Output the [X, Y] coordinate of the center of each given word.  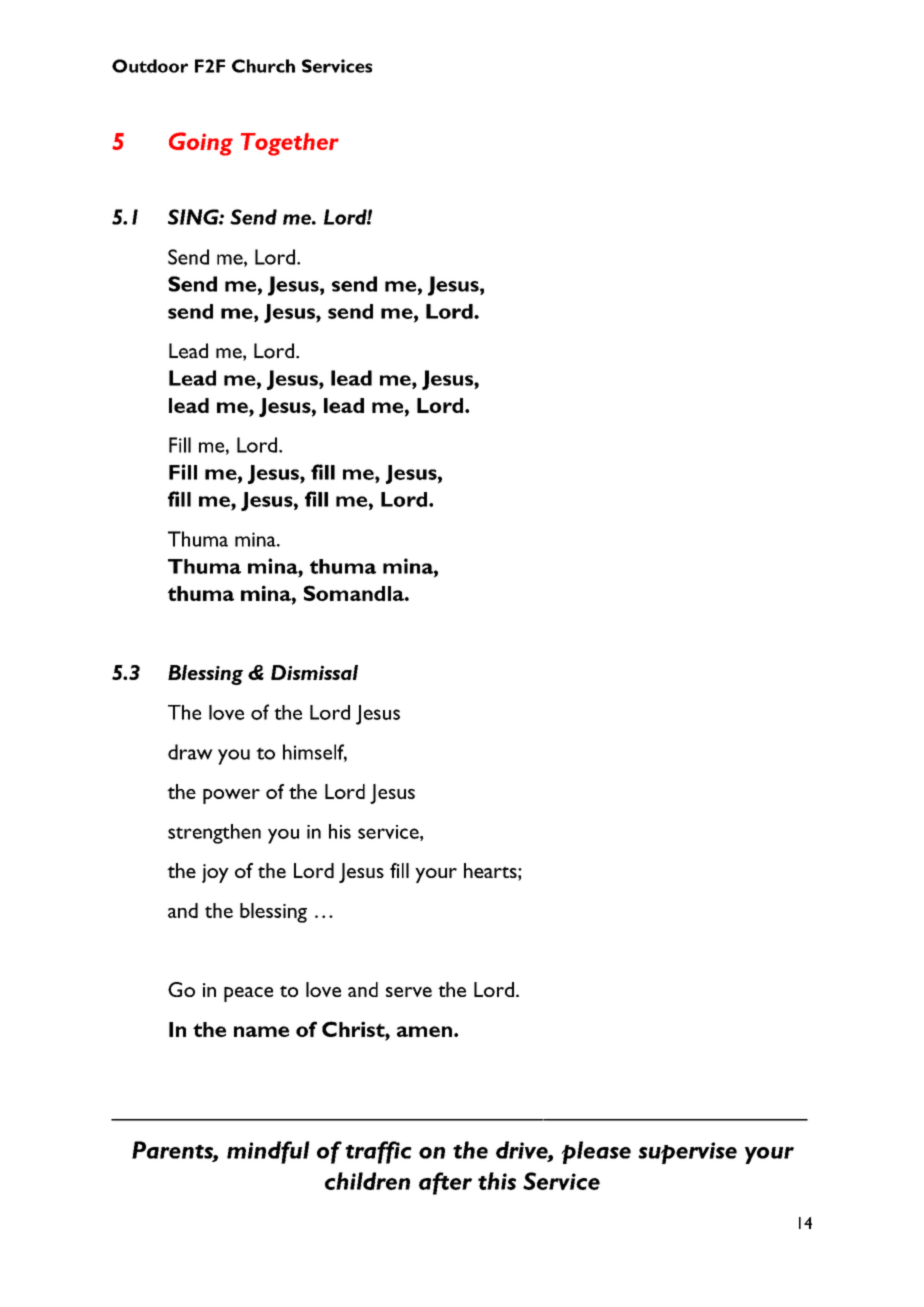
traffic [378, 1152]
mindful [268, 1152]
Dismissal [314, 672]
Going [201, 144]
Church [263, 66]
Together [290, 144]
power [231, 796]
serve [409, 992]
